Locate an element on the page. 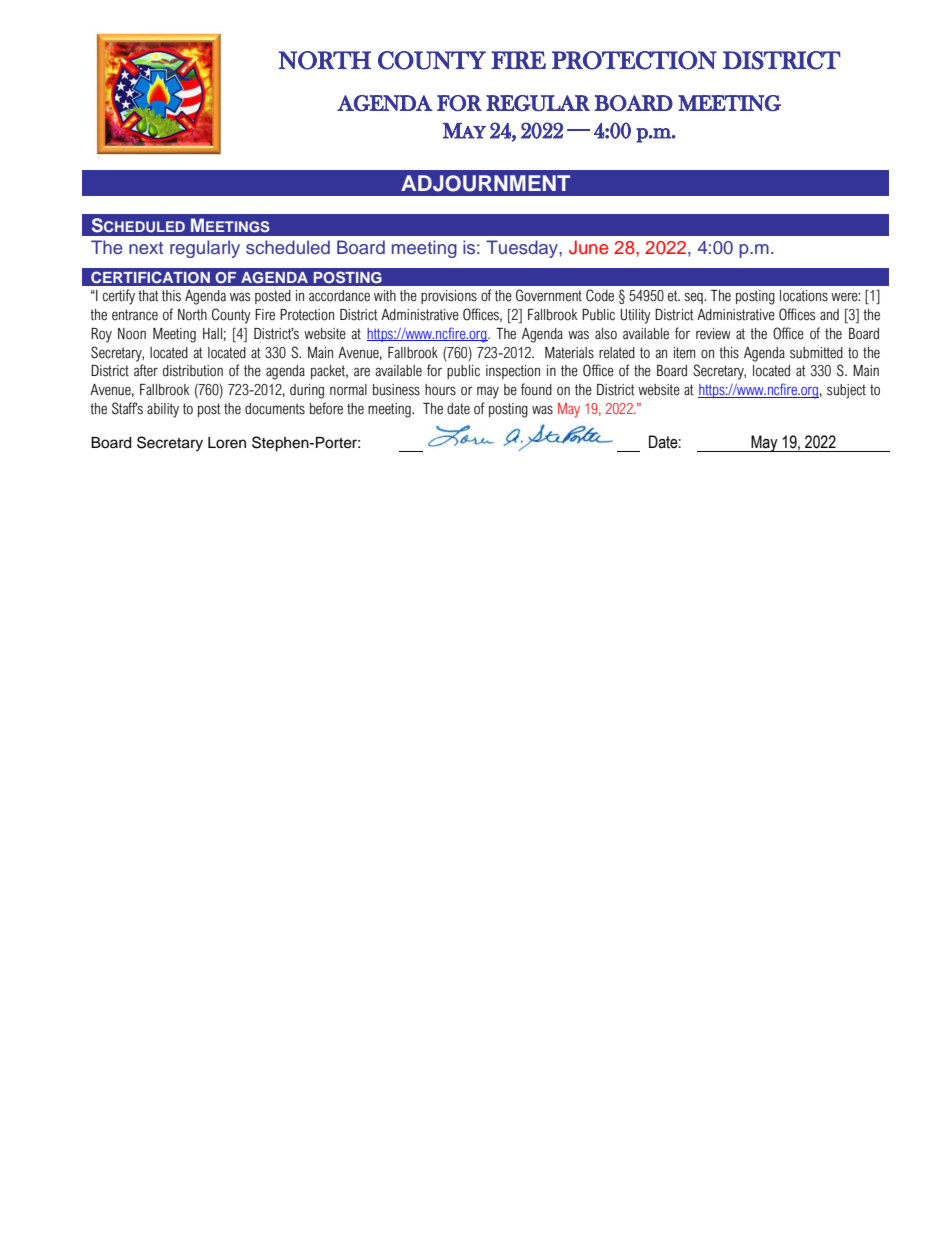  Materials is located at coordinates (569, 353).
